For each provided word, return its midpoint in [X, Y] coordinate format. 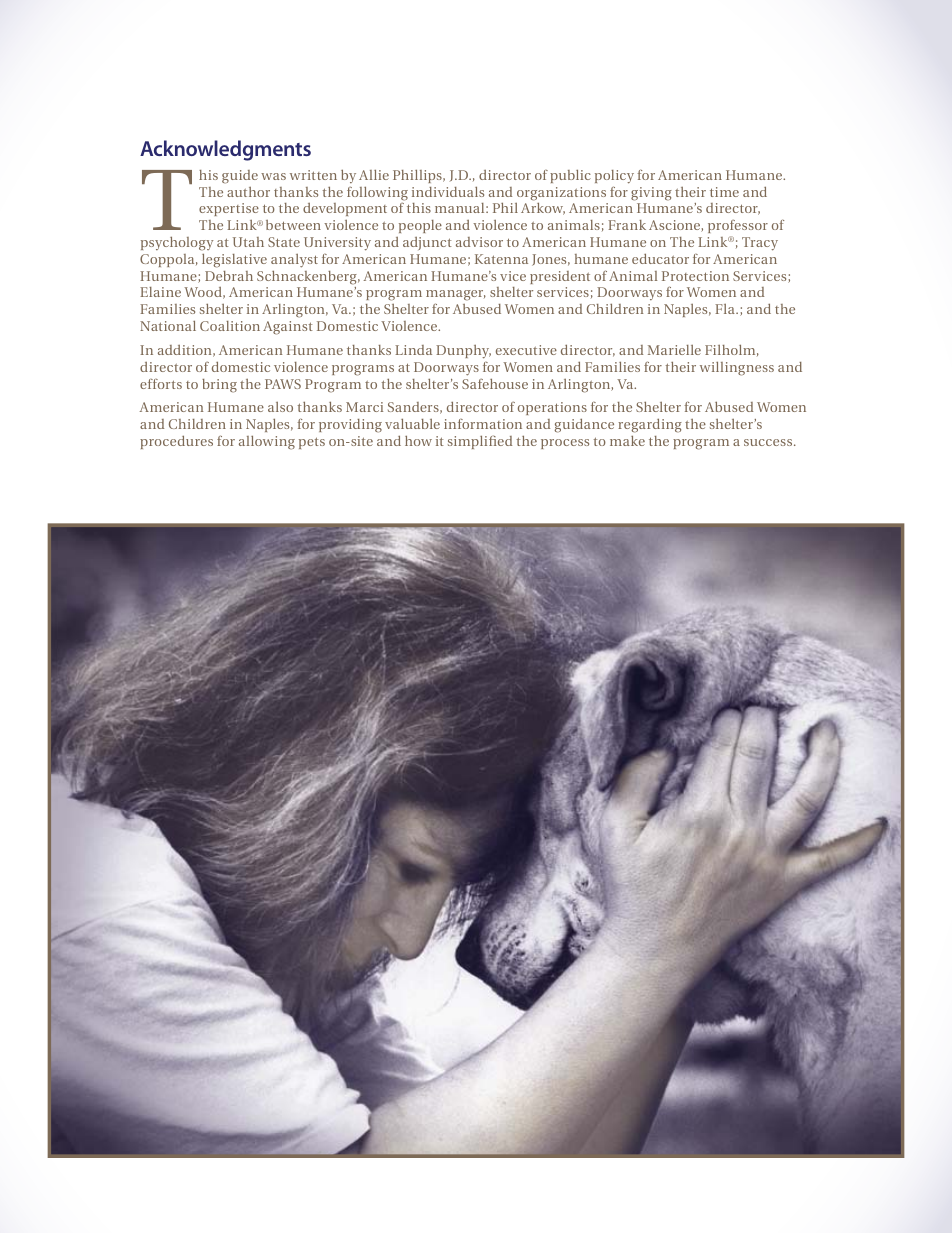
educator [660, 259]
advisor [479, 242]
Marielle [674, 350]
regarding [650, 426]
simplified [480, 442]
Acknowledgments [225, 150]
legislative [234, 261]
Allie [374, 175]
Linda [413, 350]
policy [614, 177]
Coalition [230, 326]
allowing [267, 443]
